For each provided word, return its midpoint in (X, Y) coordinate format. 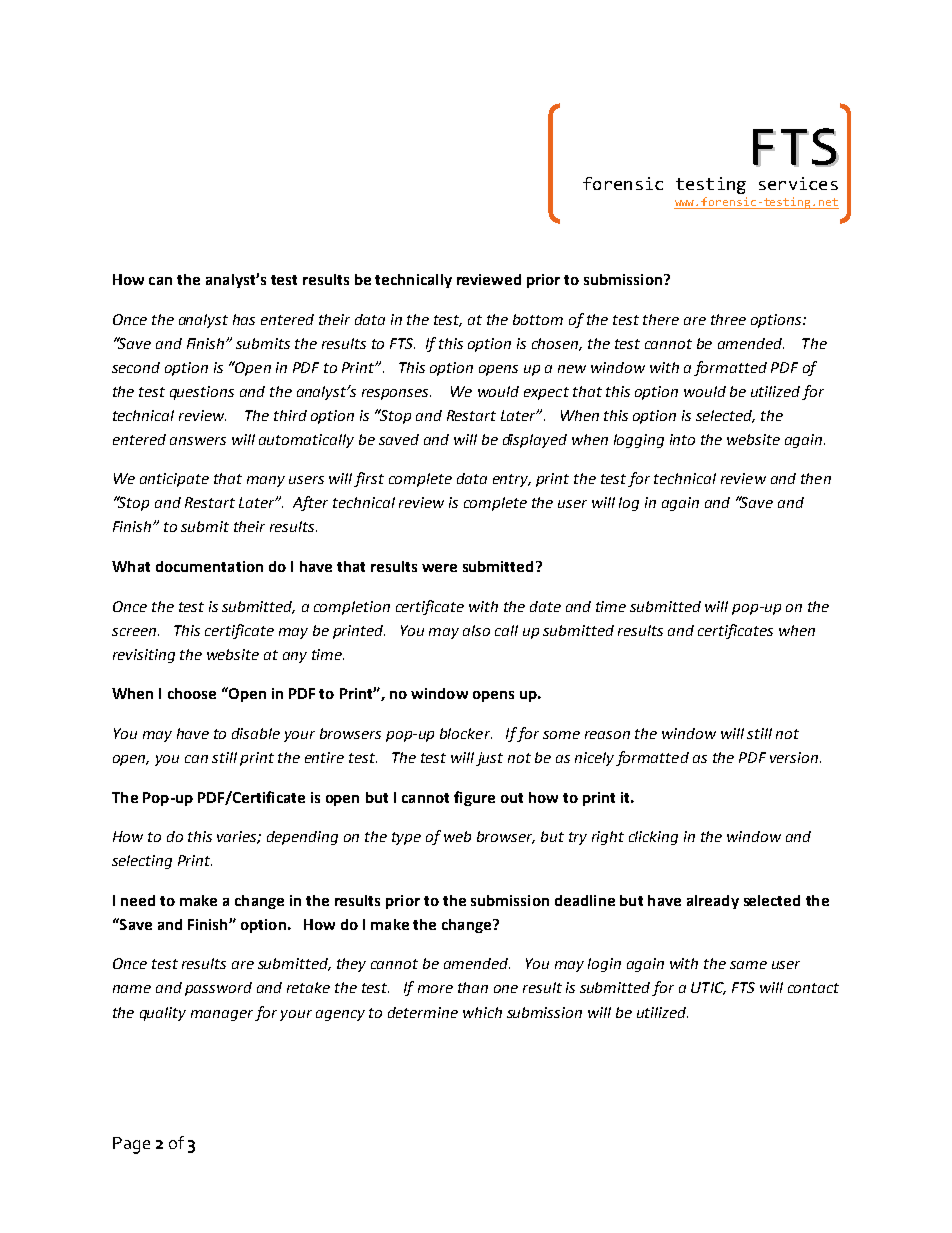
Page (131, 1145)
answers (198, 441)
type (406, 838)
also (476, 630)
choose (192, 693)
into (682, 439)
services (798, 183)
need (138, 900)
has (244, 319)
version (795, 757)
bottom (538, 319)
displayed (535, 441)
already (713, 902)
